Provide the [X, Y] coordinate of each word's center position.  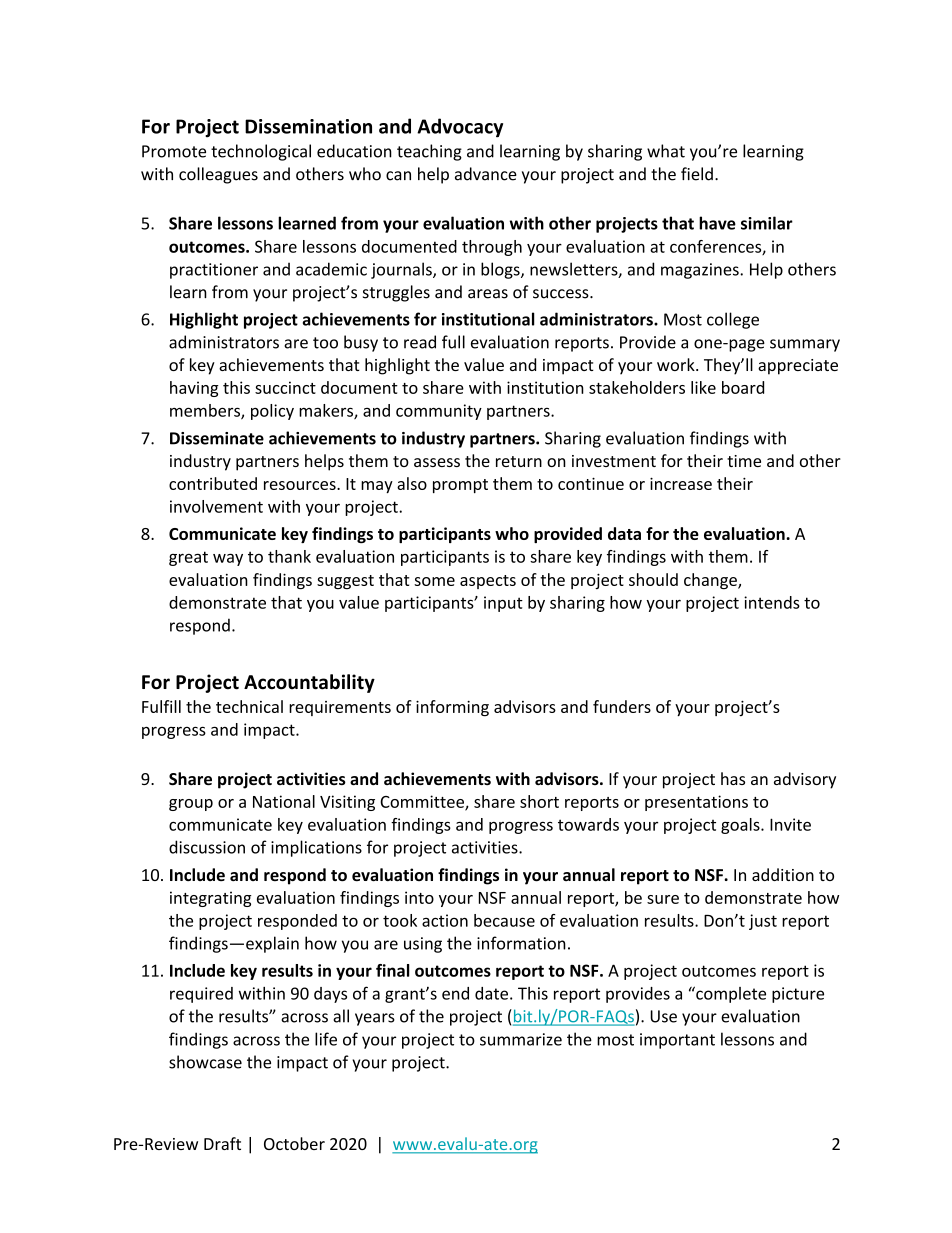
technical [249, 706]
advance [486, 174]
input [503, 604]
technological [261, 152]
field [697, 174]
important [677, 1041]
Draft [222, 1143]
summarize [521, 1039]
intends [772, 602]
